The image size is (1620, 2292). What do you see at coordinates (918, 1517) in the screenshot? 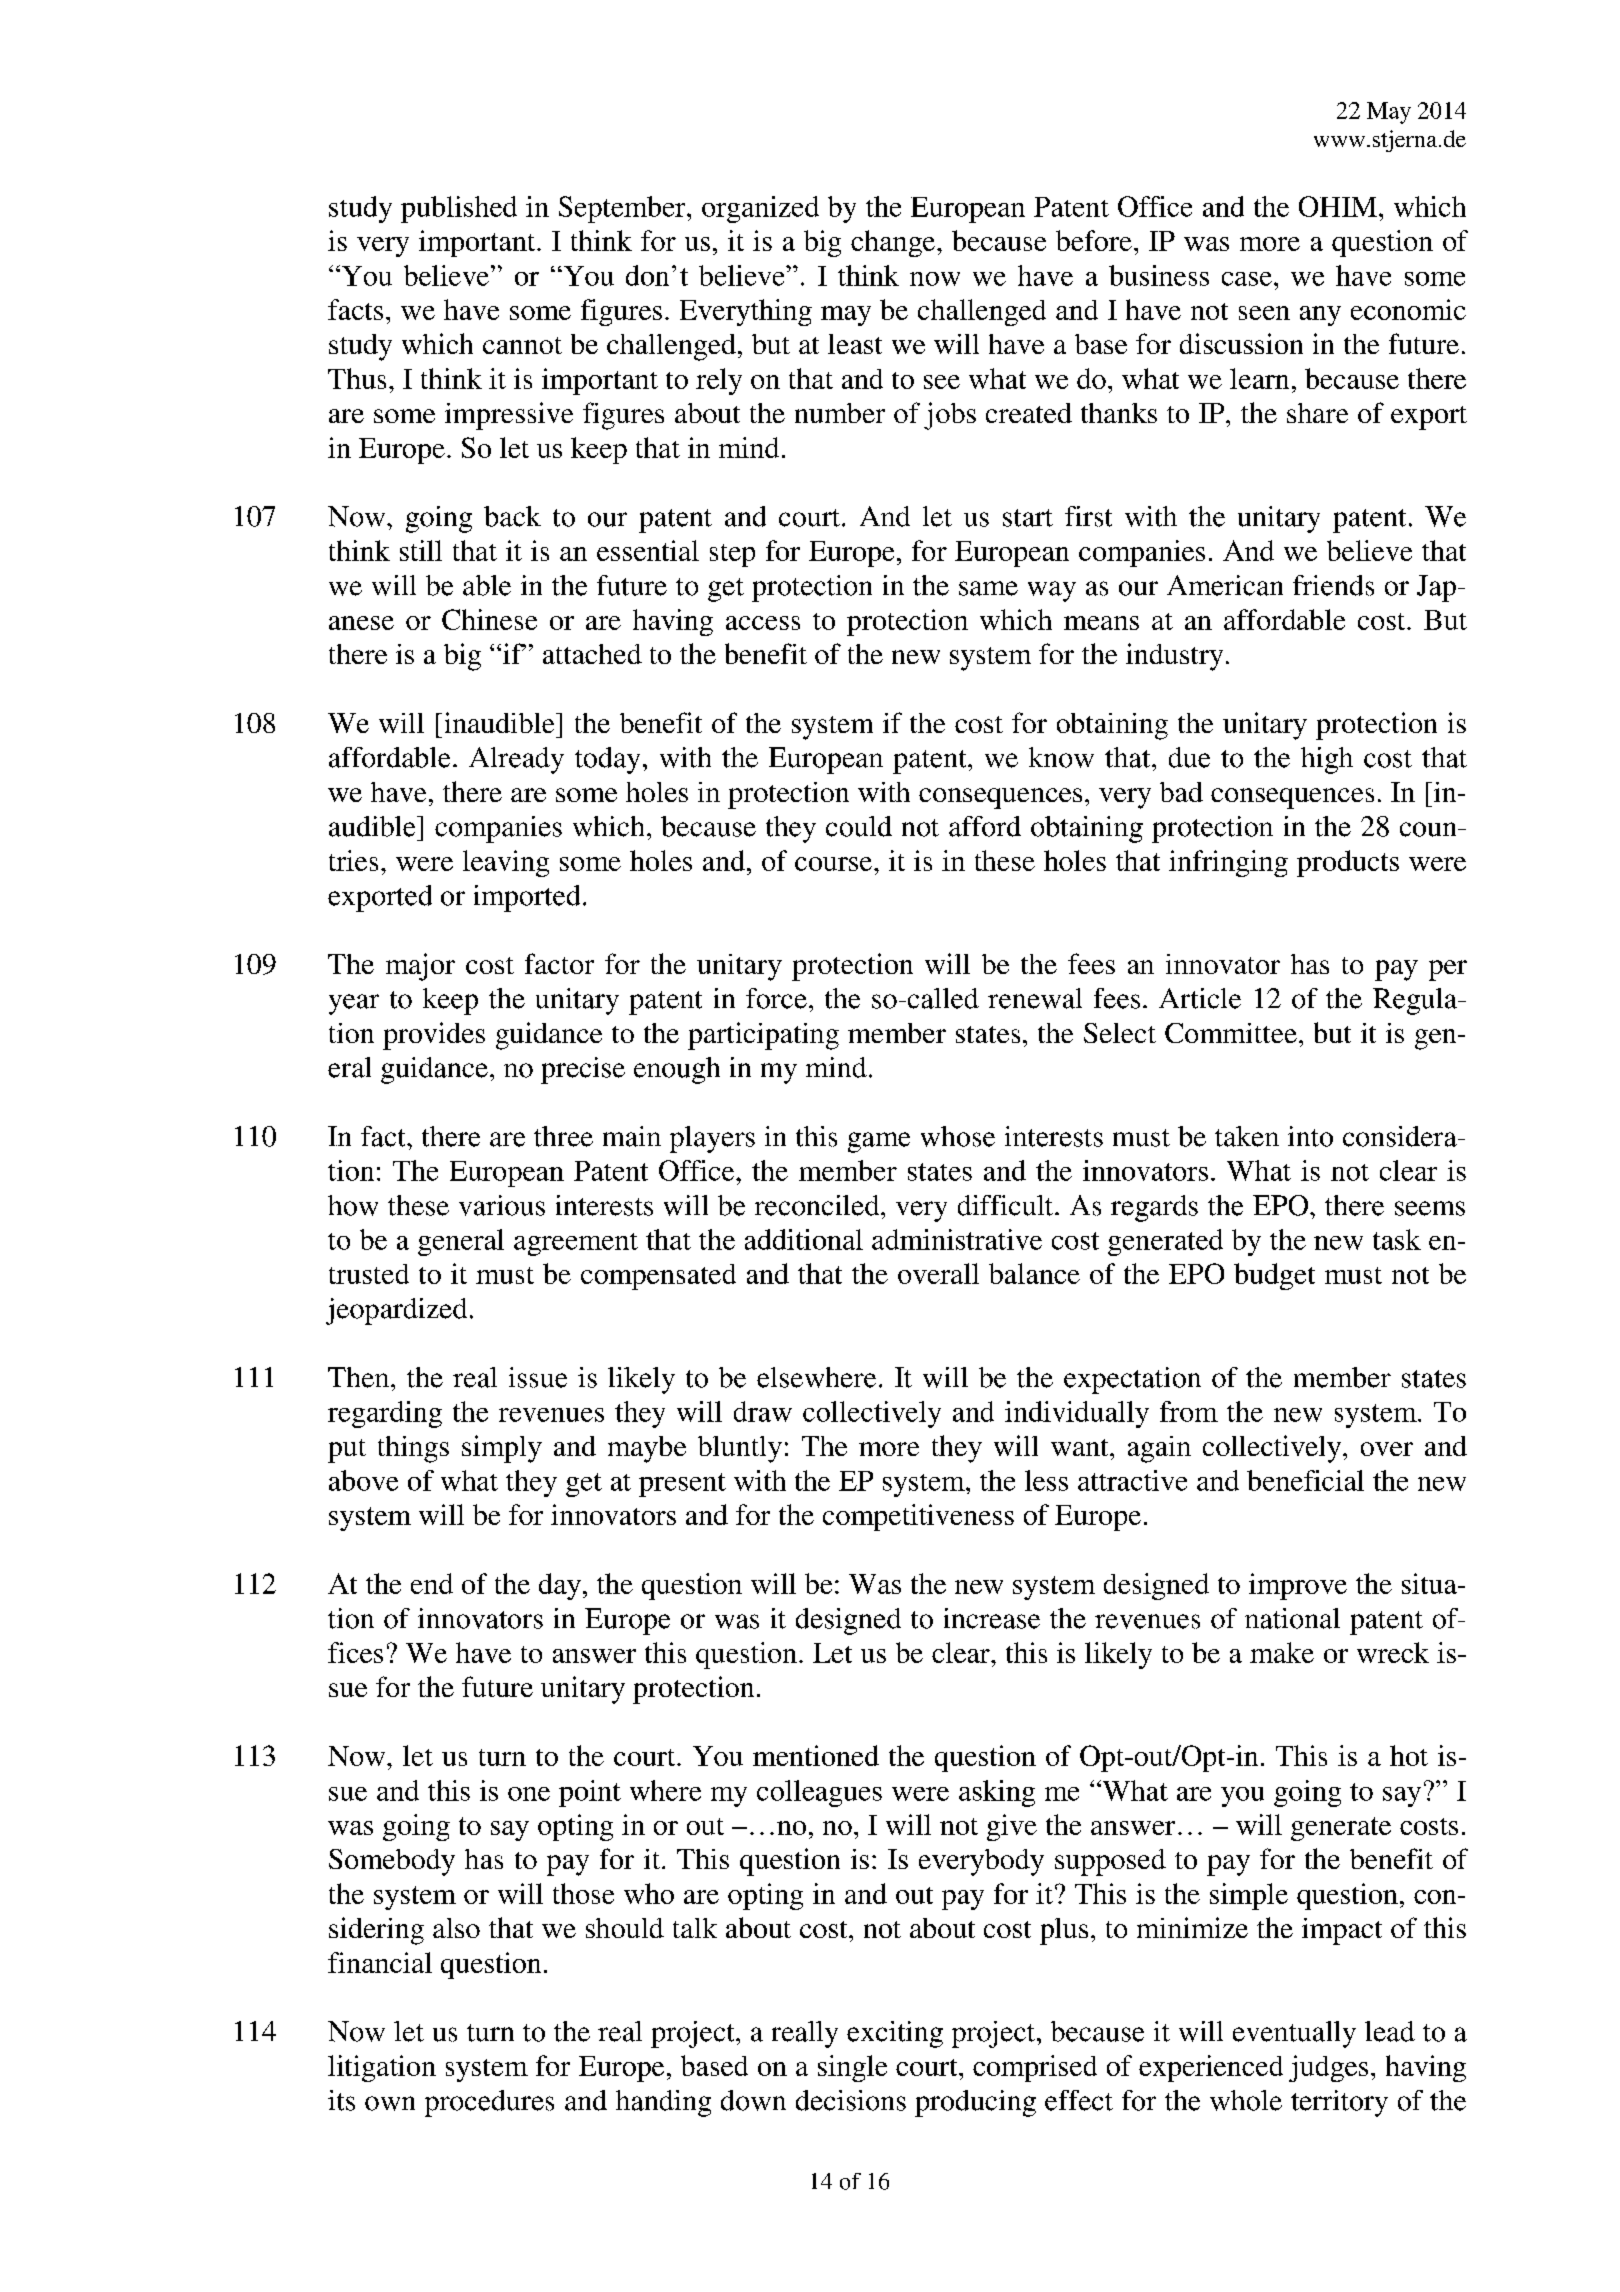
I see `competitiveness` at bounding box center [918, 1517].
